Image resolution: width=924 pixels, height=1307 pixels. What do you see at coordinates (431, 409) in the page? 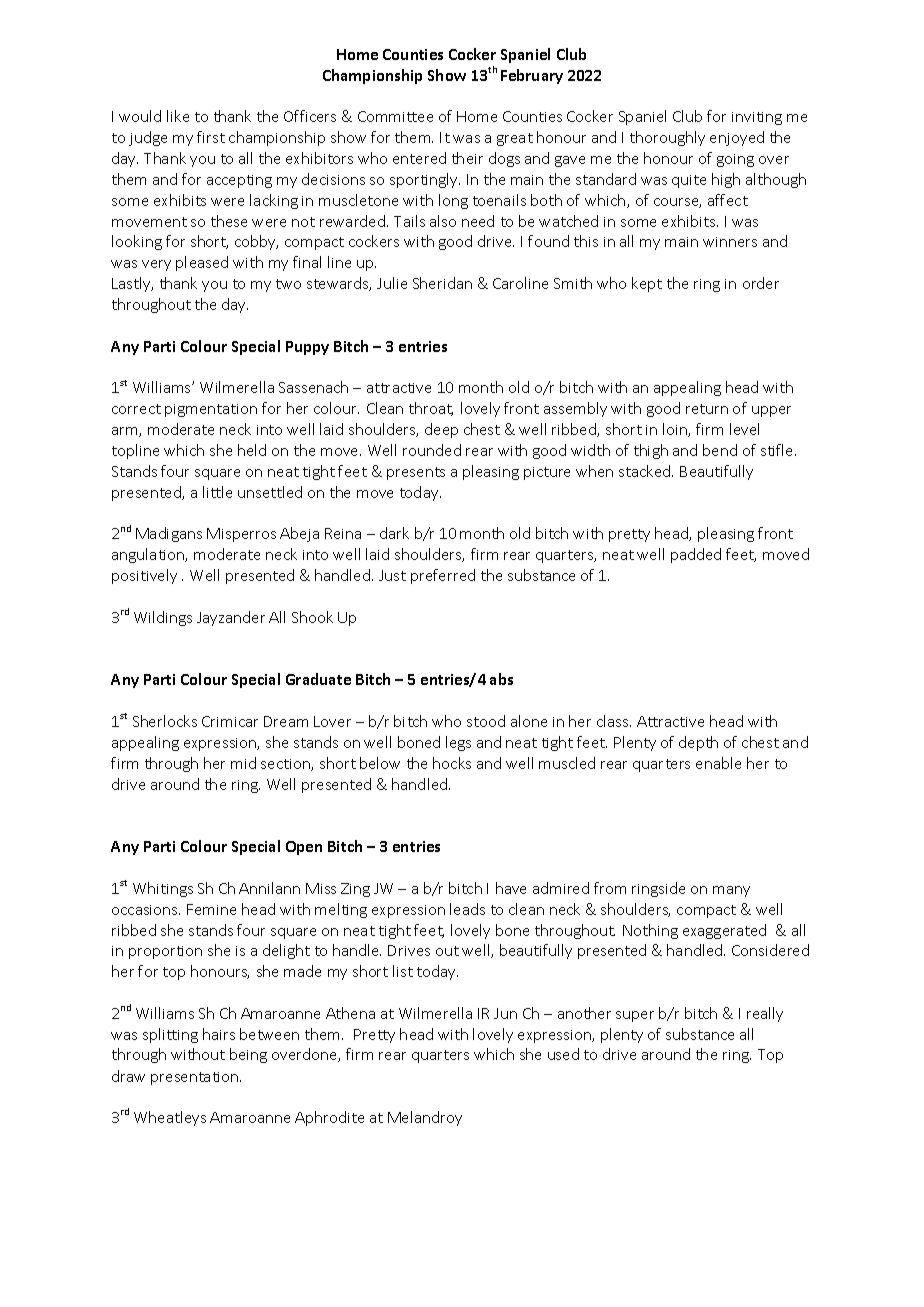
I see `throat` at bounding box center [431, 409].
